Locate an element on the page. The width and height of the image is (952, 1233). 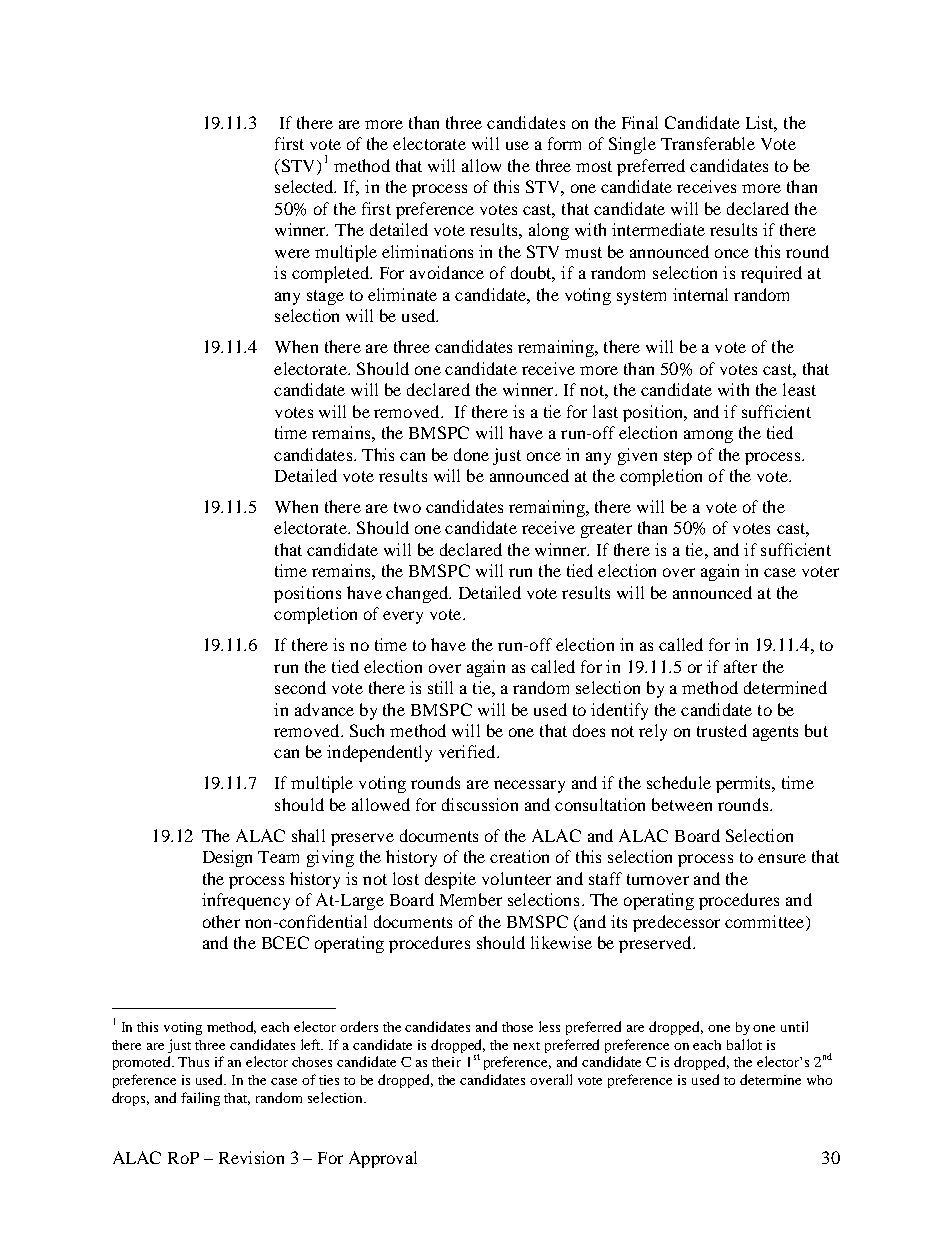
still is located at coordinates (440, 687).
